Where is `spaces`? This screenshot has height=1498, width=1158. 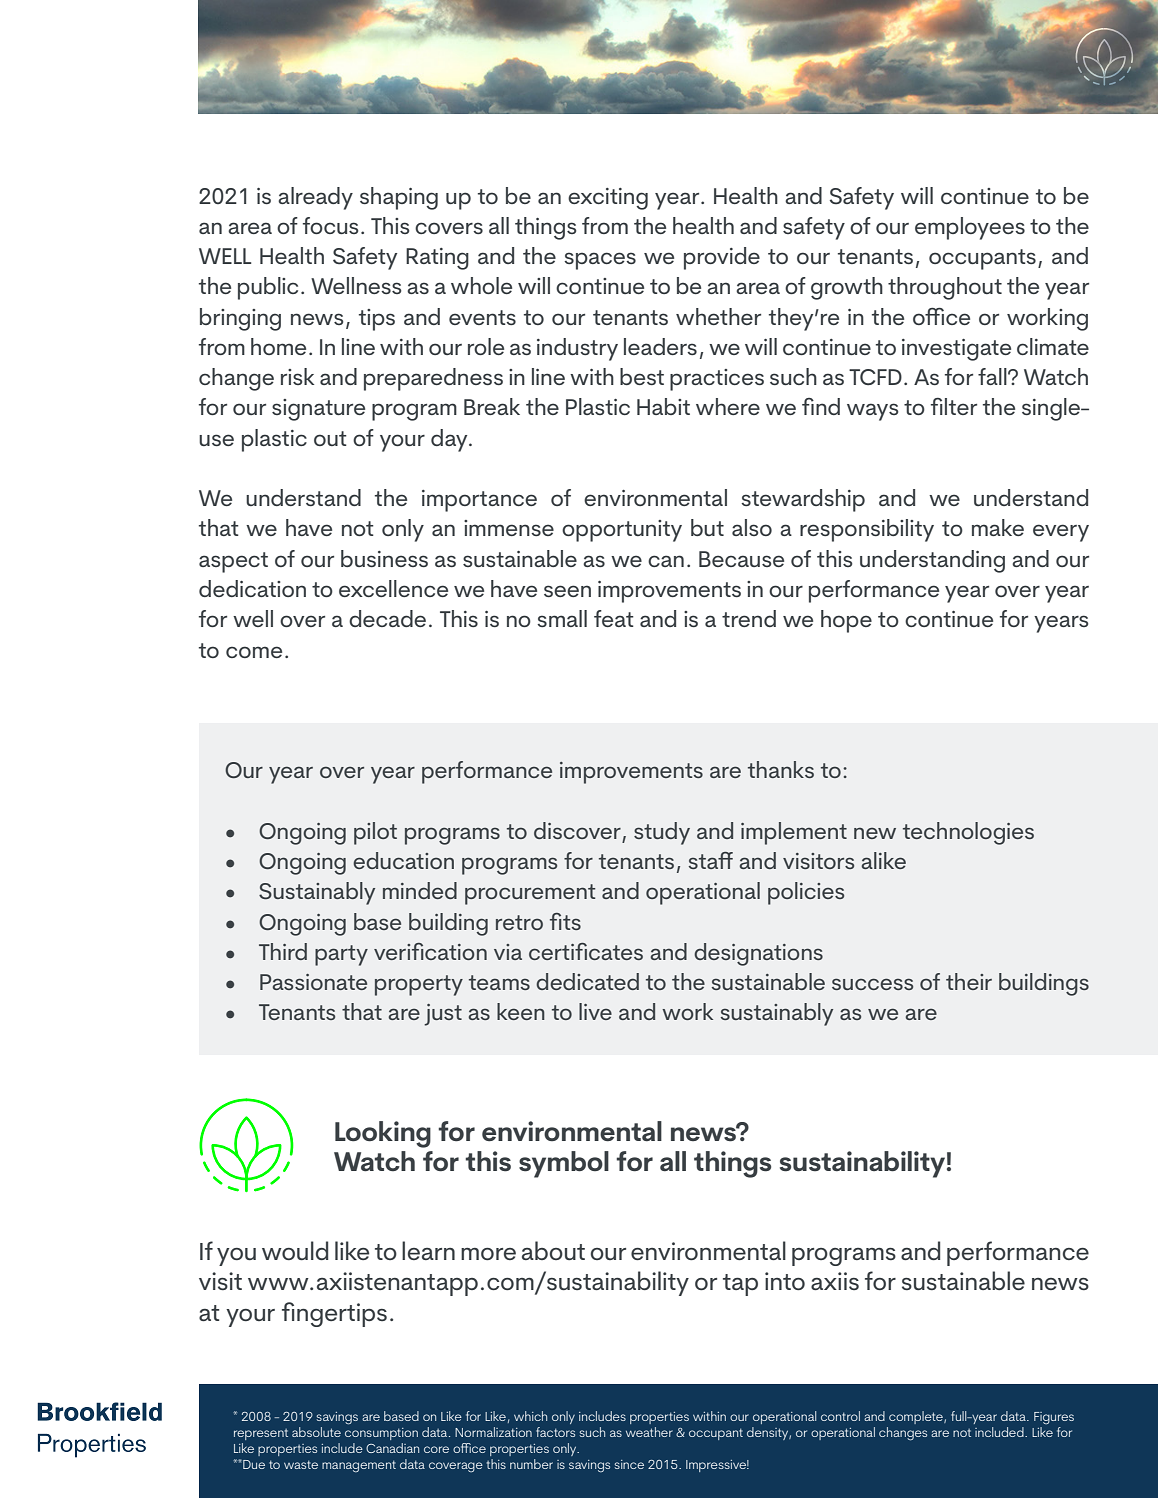 spaces is located at coordinates (600, 261).
